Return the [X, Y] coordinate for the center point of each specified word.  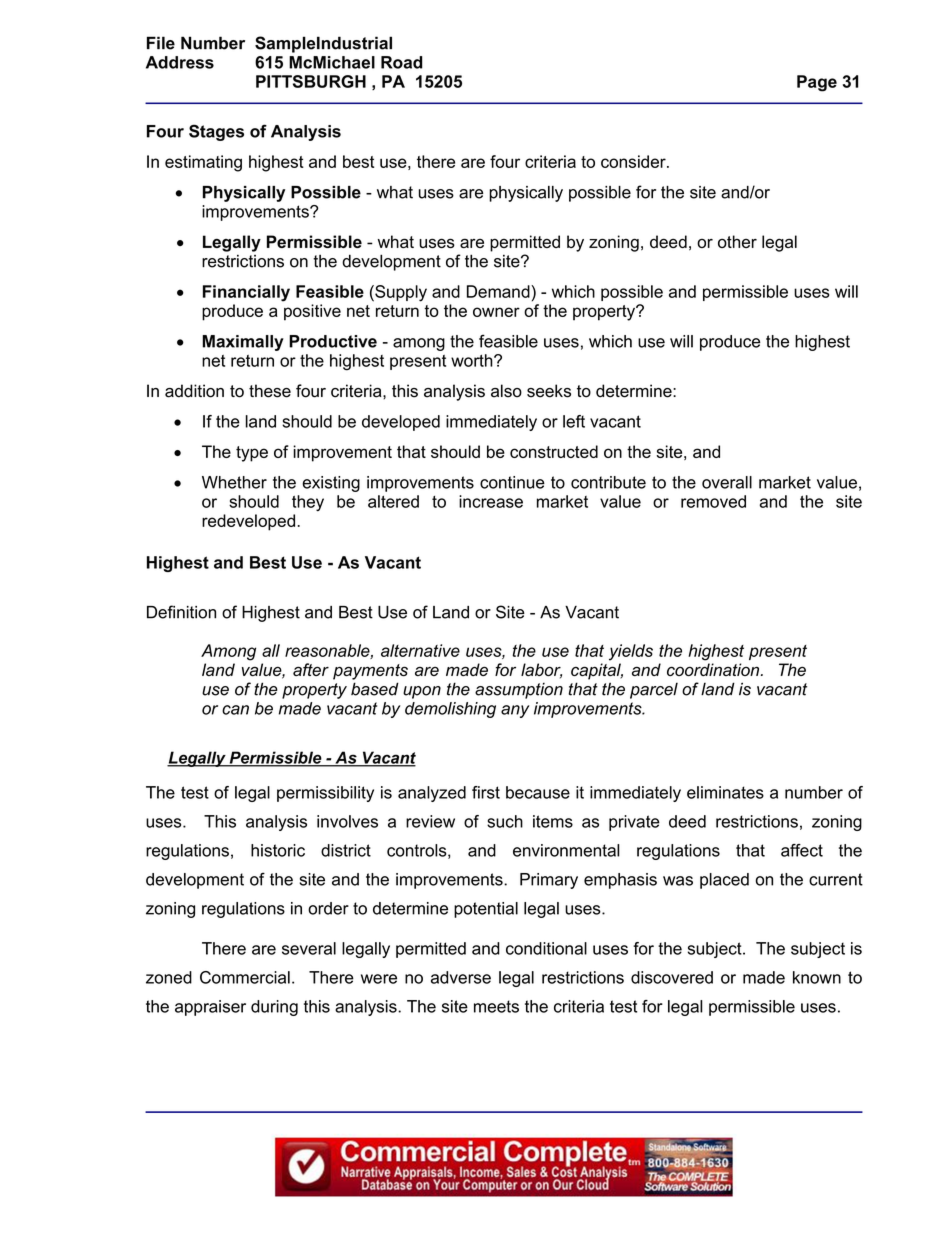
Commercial [245, 977]
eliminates [725, 792]
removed [713, 501]
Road [401, 62]
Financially [246, 293]
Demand [499, 291]
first [486, 792]
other [737, 241]
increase [491, 501]
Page [817, 83]
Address [180, 62]
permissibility [325, 794]
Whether [234, 482]
